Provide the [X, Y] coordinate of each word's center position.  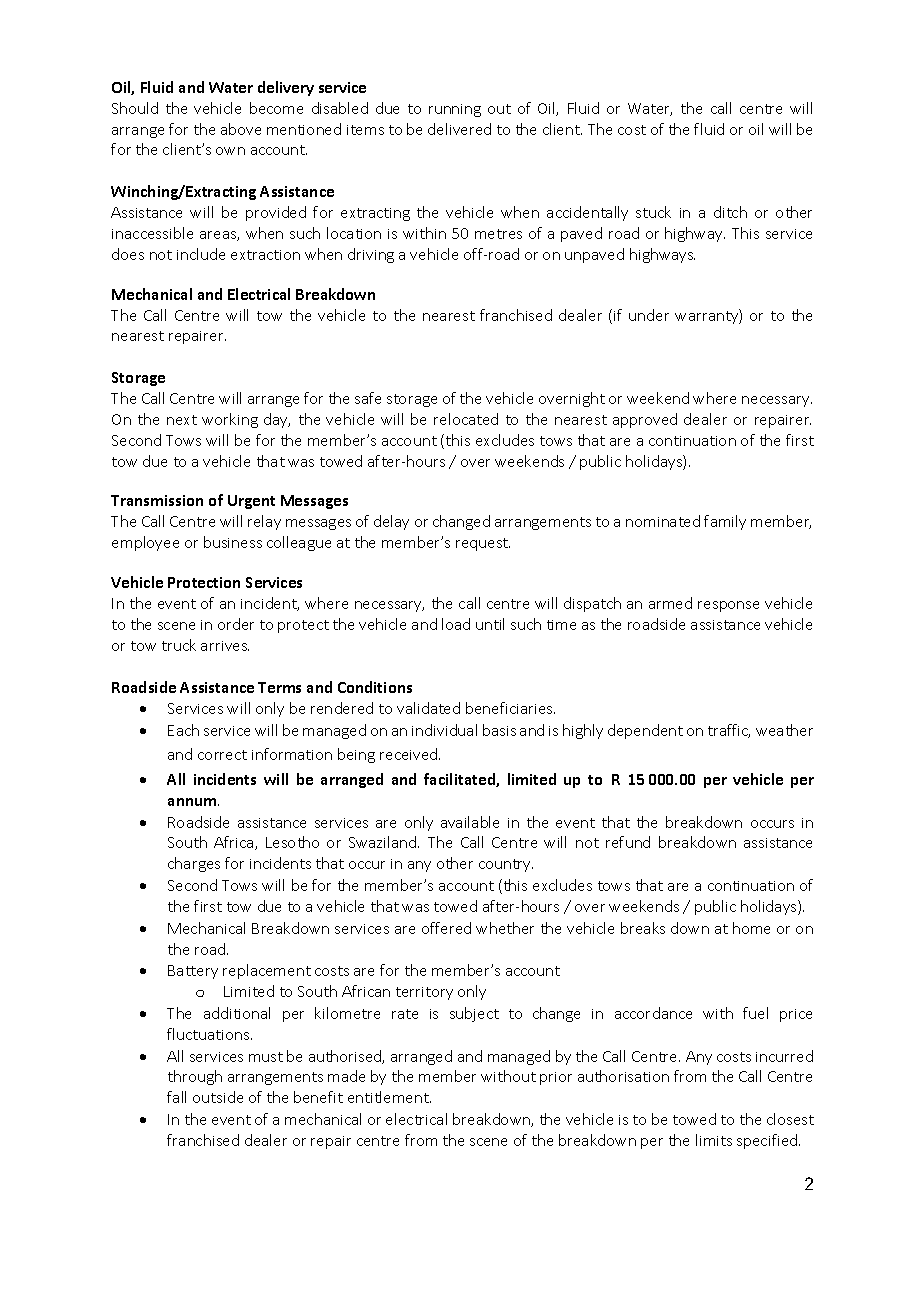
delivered [459, 129]
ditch [730, 212]
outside [218, 1097]
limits [714, 1140]
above [241, 129]
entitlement [389, 1097]
